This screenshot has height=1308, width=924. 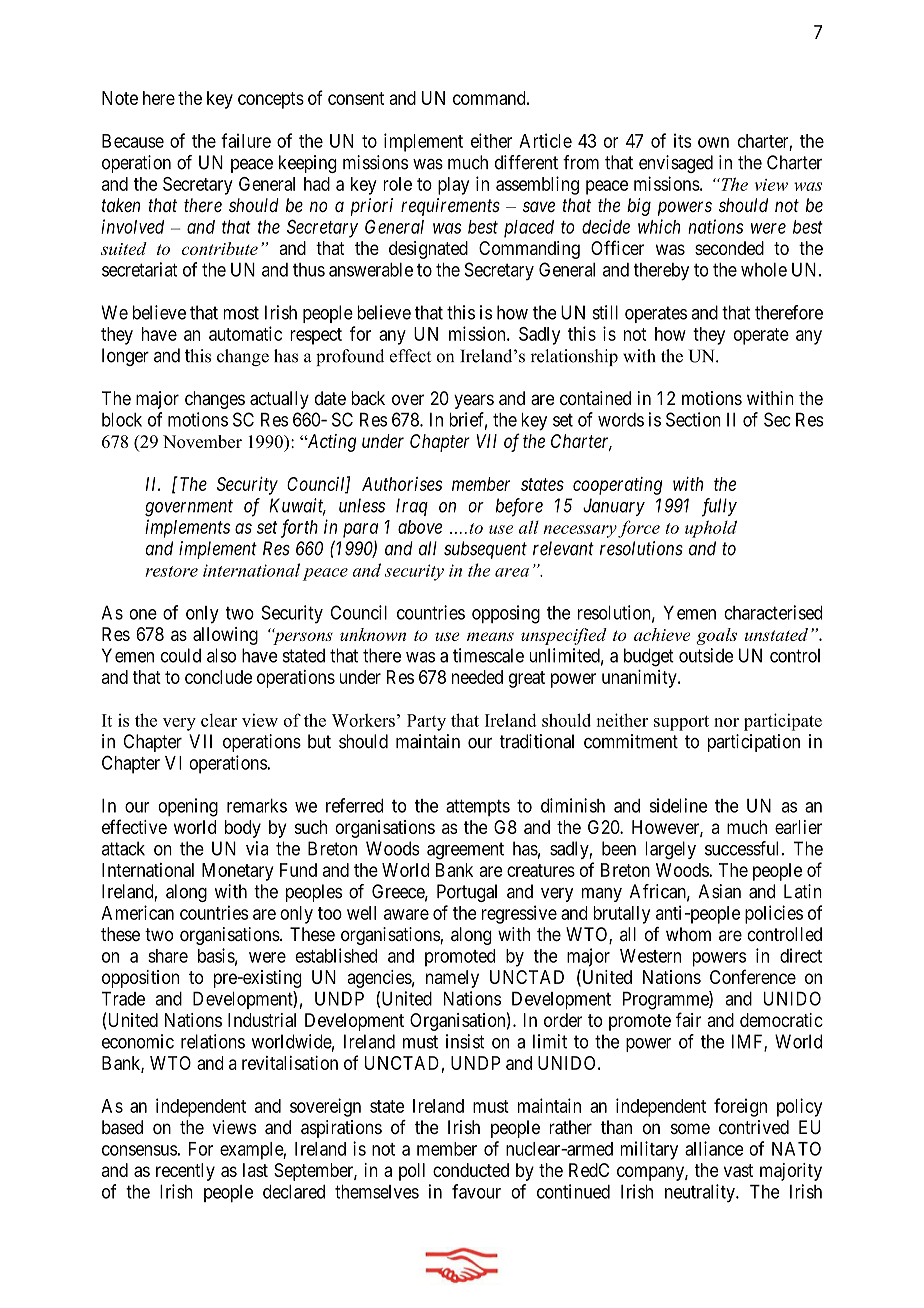 I want to click on its, so click(x=683, y=140).
